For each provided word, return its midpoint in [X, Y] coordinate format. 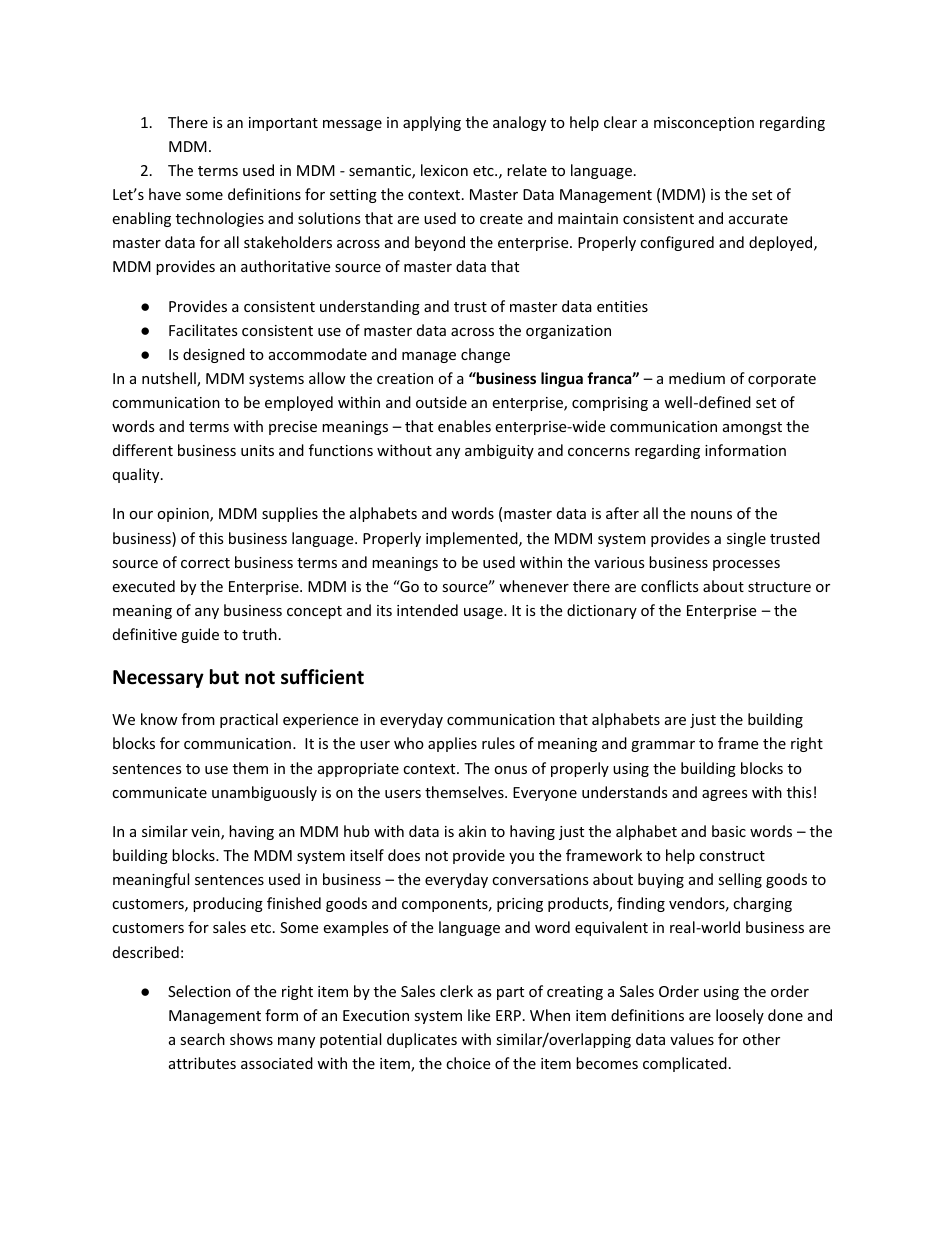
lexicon [444, 170]
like [479, 1015]
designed [214, 355]
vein [206, 833]
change [485, 355]
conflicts [670, 586]
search [202, 1039]
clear [620, 122]
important [283, 124]
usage [484, 613]
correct [205, 563]
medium [697, 378]
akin [472, 831]
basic [729, 831]
